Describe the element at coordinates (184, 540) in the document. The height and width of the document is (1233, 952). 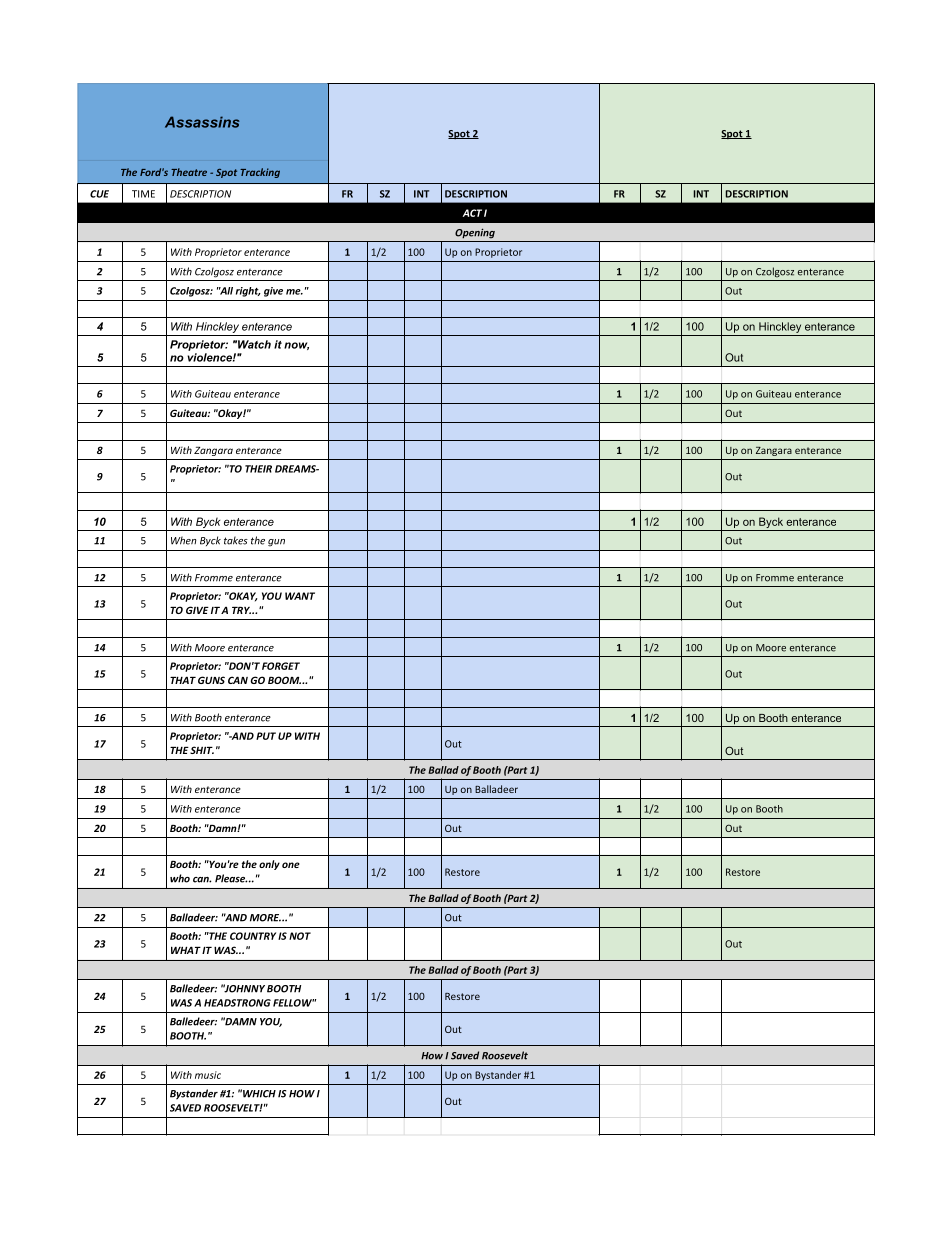
I see `When` at that location.
